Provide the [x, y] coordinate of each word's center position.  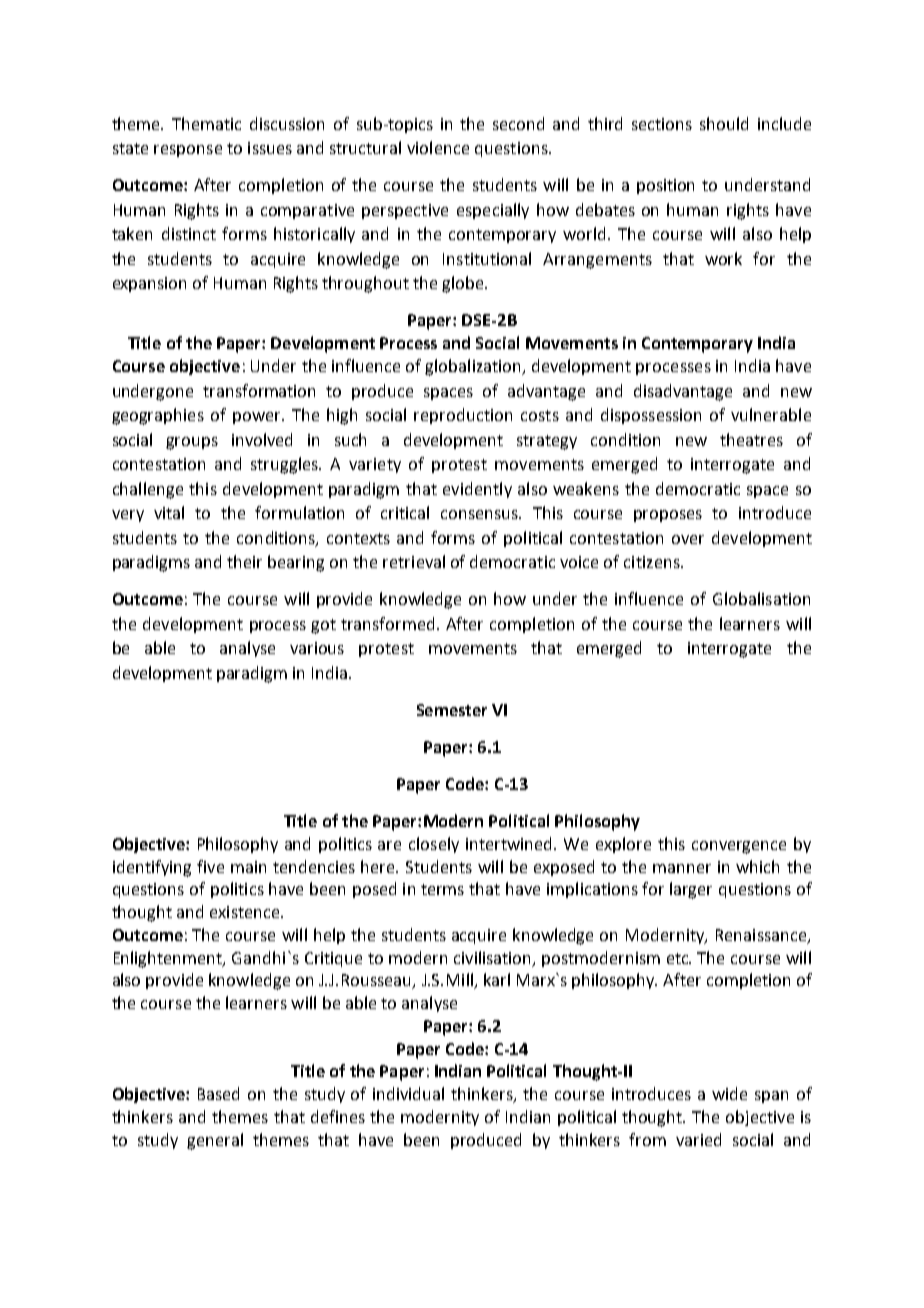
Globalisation [761, 598]
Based [218, 1093]
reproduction [463, 416]
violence [438, 147]
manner [682, 868]
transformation [259, 390]
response [188, 151]
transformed [387, 623]
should [724, 123]
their [244, 561]
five [210, 866]
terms [442, 889]
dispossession [651, 416]
